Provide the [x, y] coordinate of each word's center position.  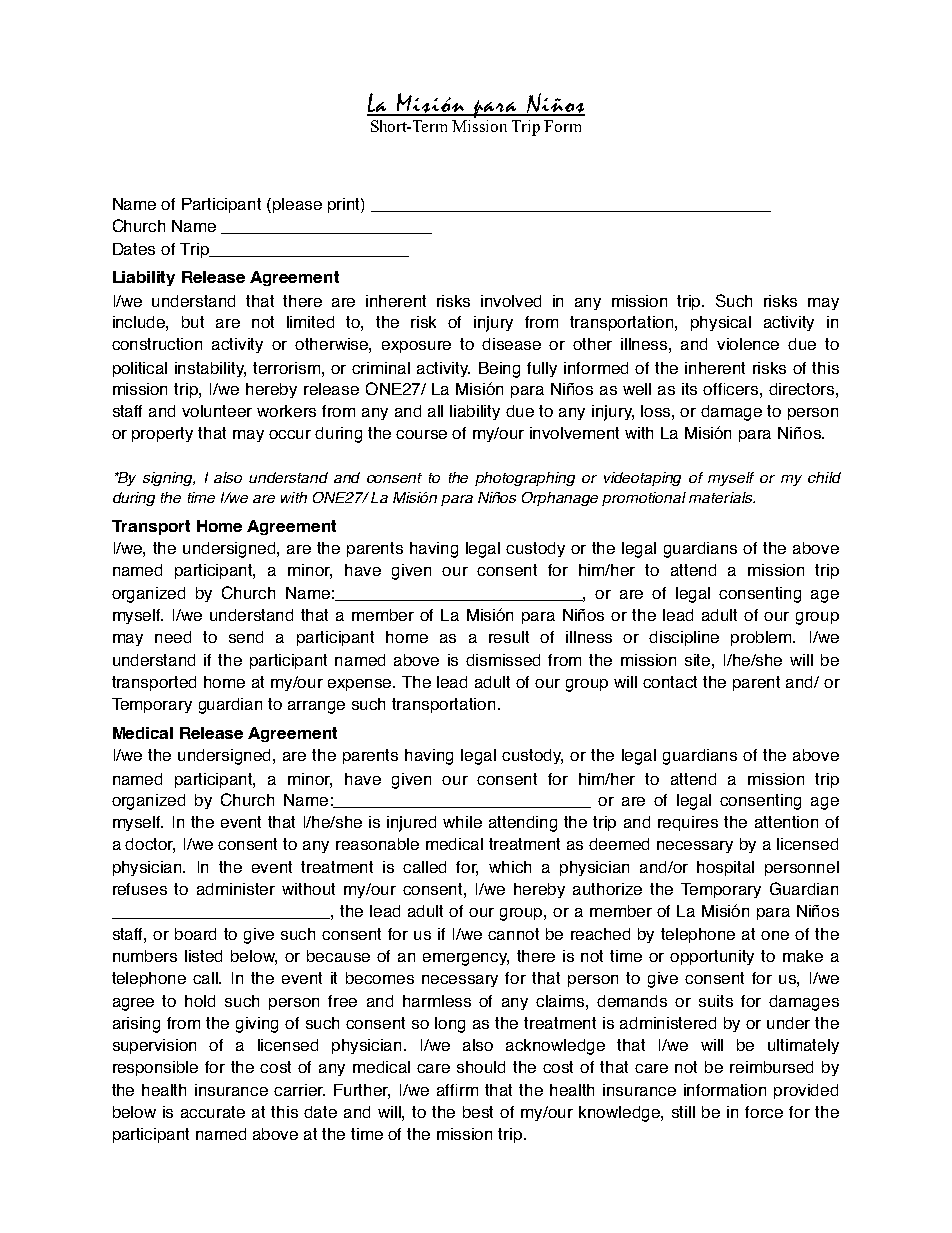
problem [763, 638]
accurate [213, 1112]
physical [721, 323]
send [246, 637]
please [297, 205]
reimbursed [771, 1067]
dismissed [503, 660]
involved [511, 301]
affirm [457, 1090]
